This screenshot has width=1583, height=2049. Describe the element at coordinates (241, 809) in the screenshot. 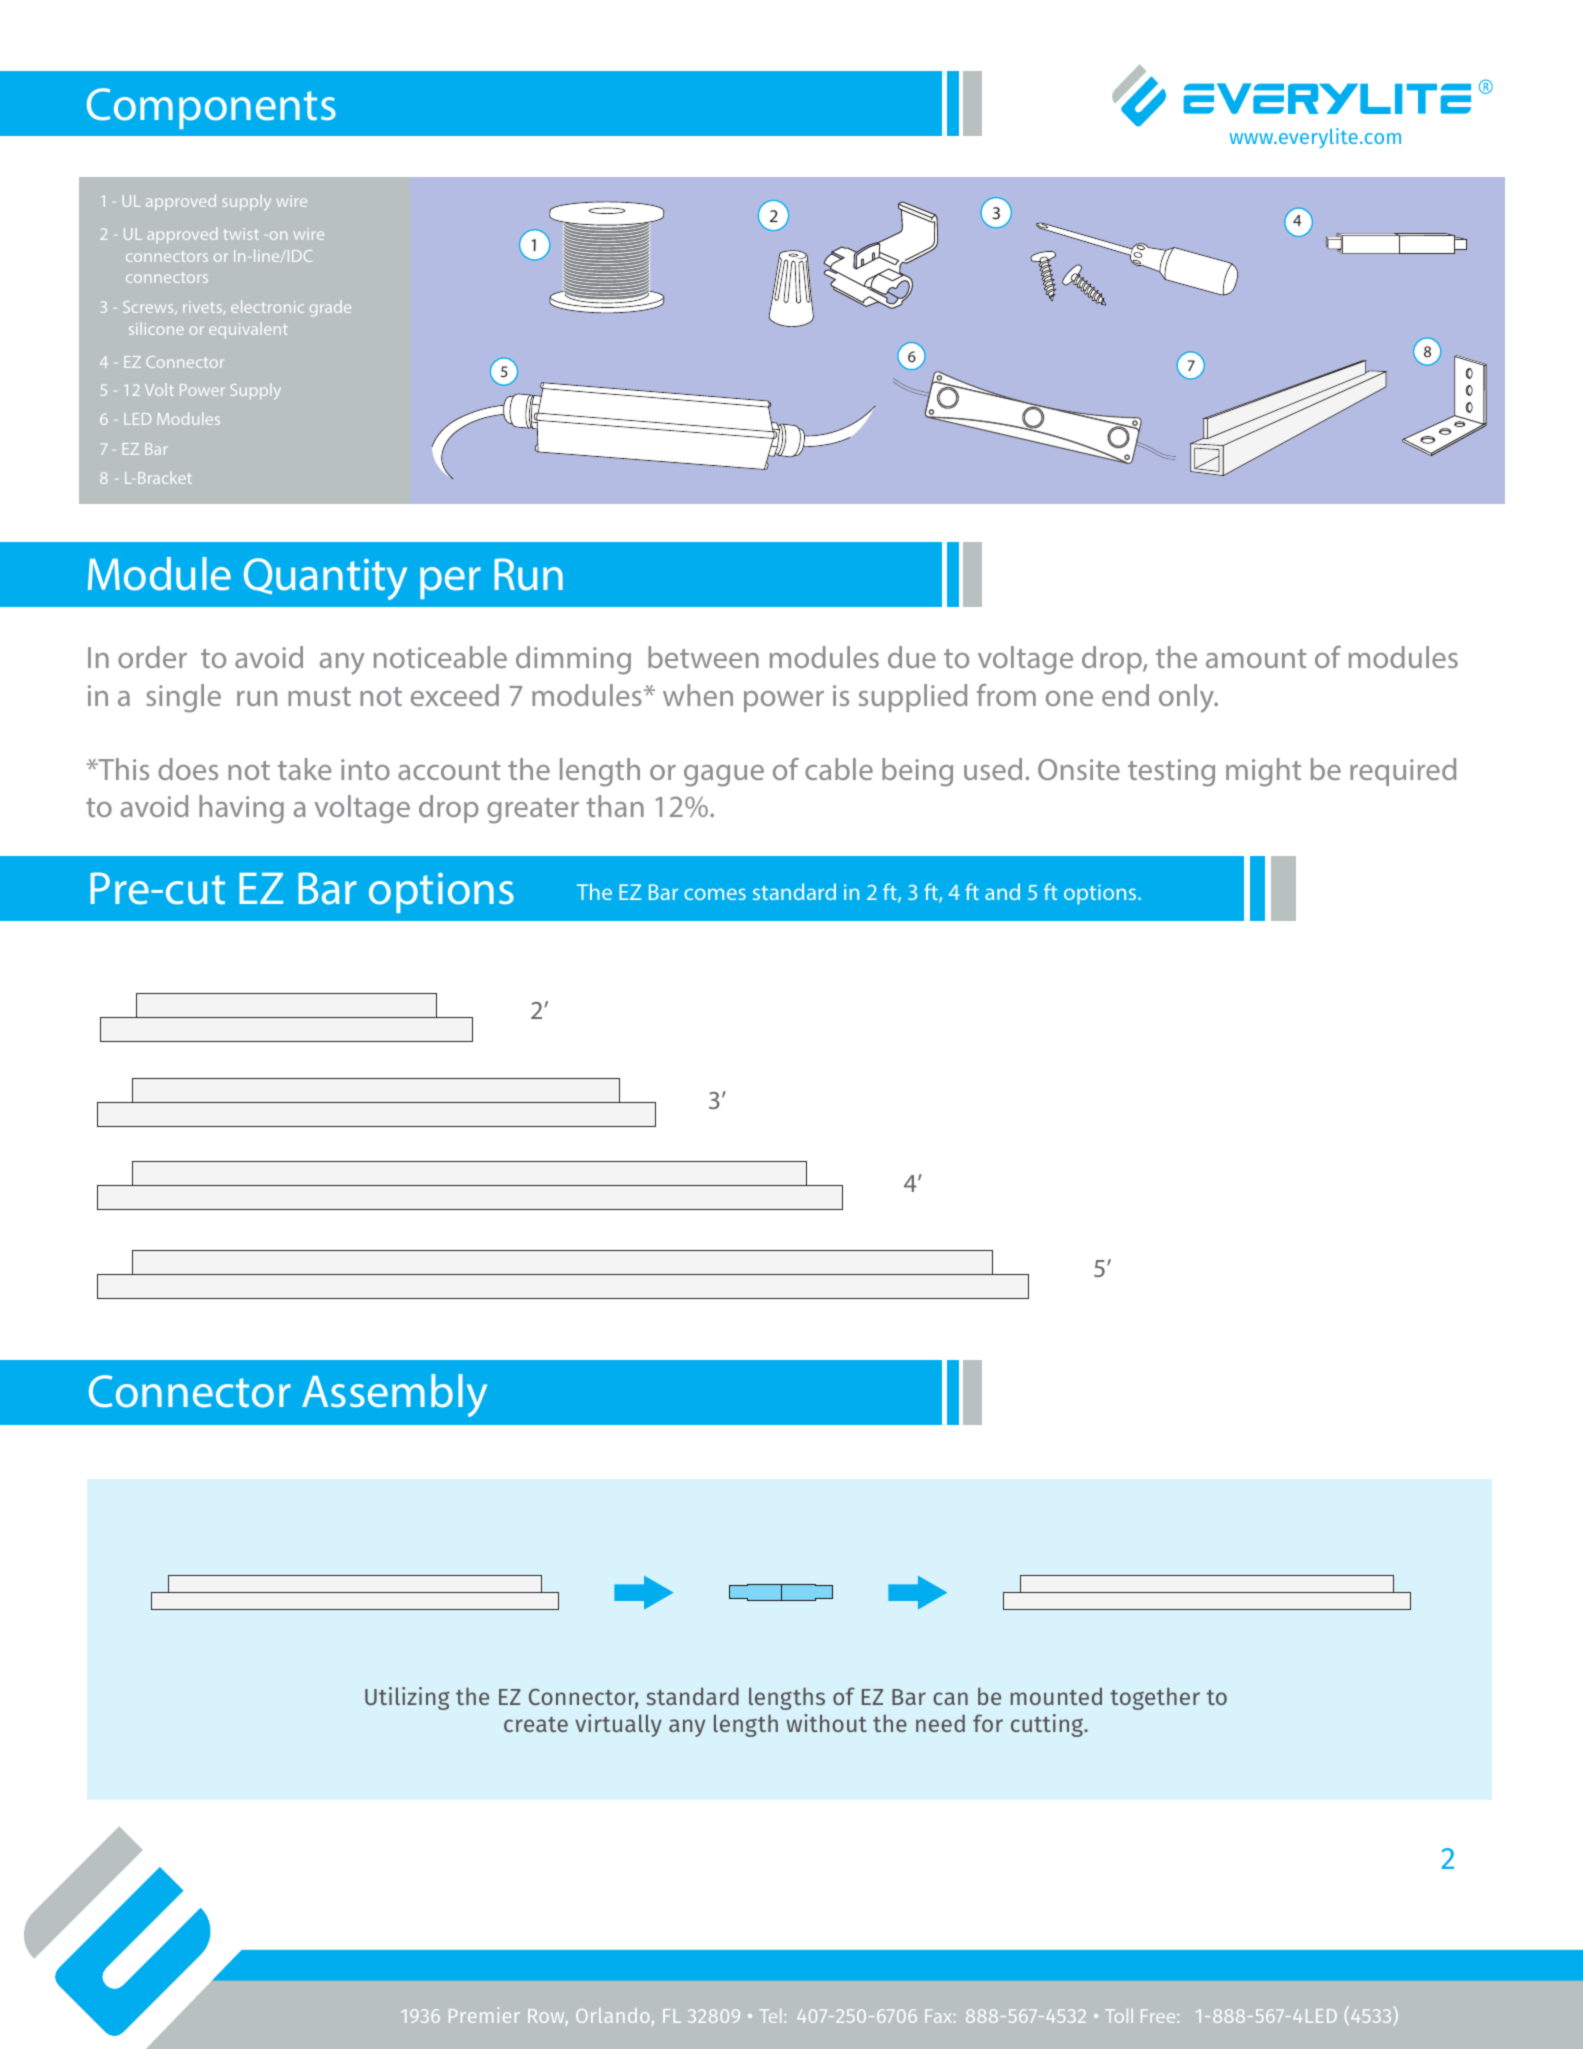

I see `having` at that location.
